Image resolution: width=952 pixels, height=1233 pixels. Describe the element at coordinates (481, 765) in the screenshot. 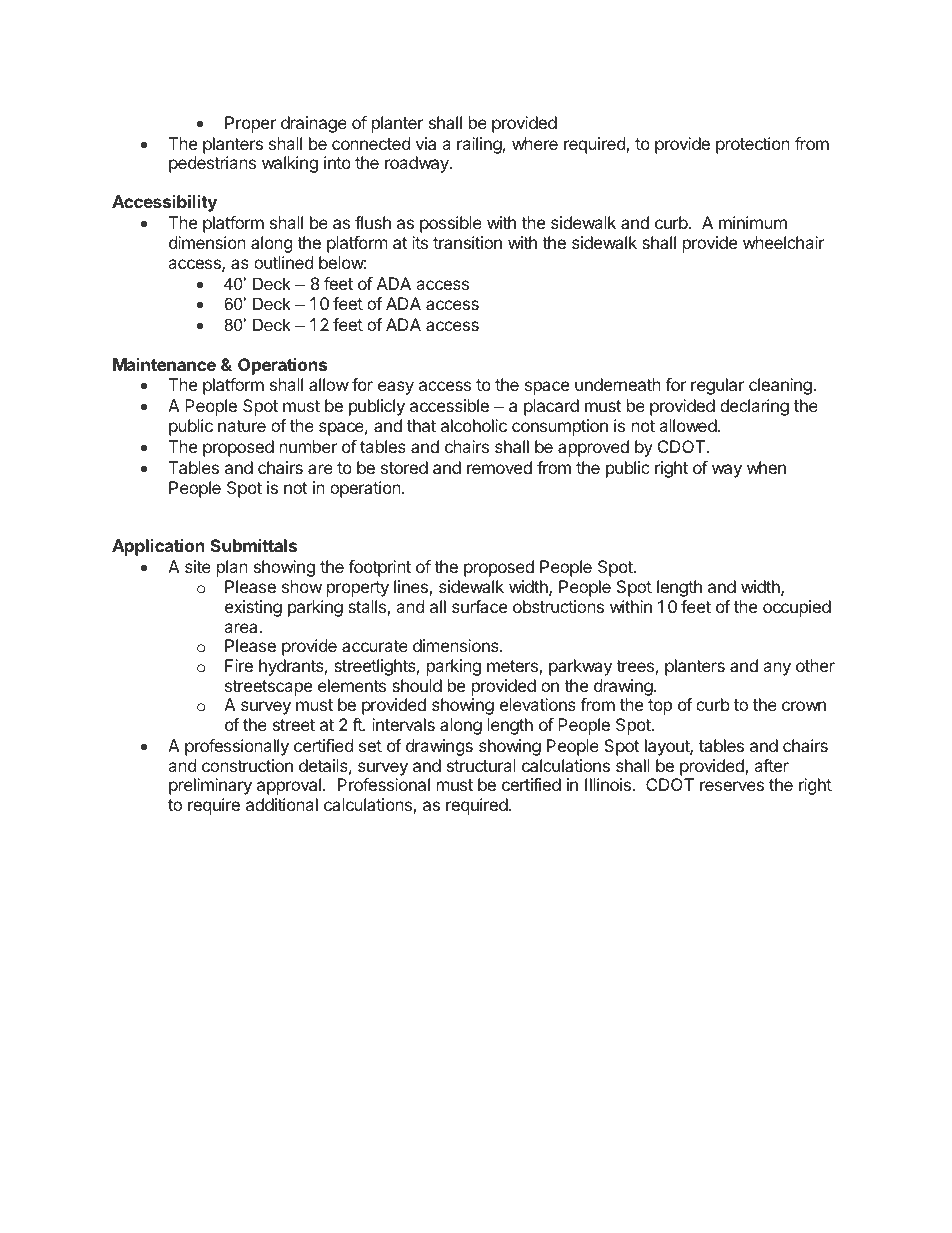

I see `structural` at that location.
